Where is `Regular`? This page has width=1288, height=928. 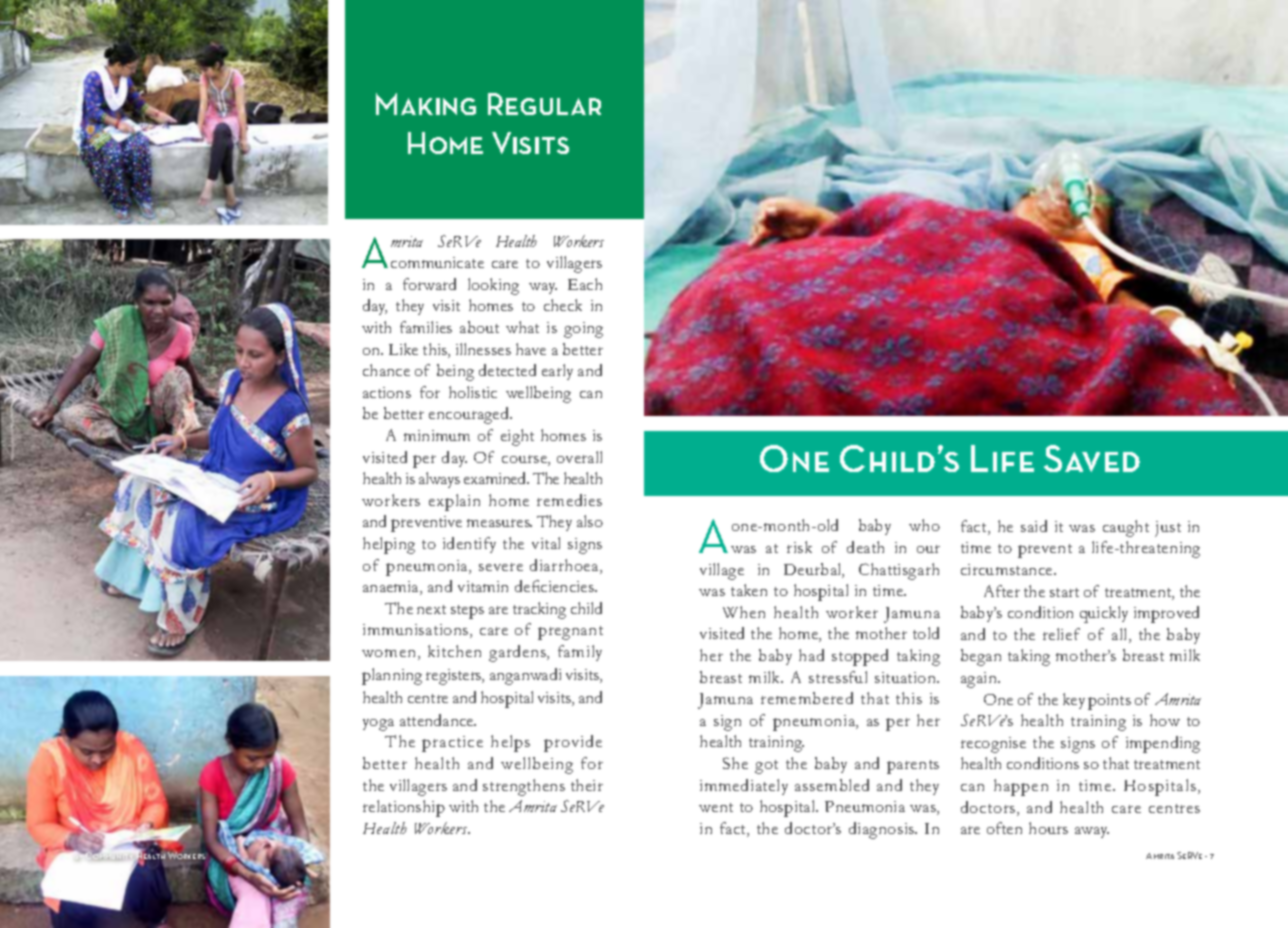 Regular is located at coordinates (544, 104).
